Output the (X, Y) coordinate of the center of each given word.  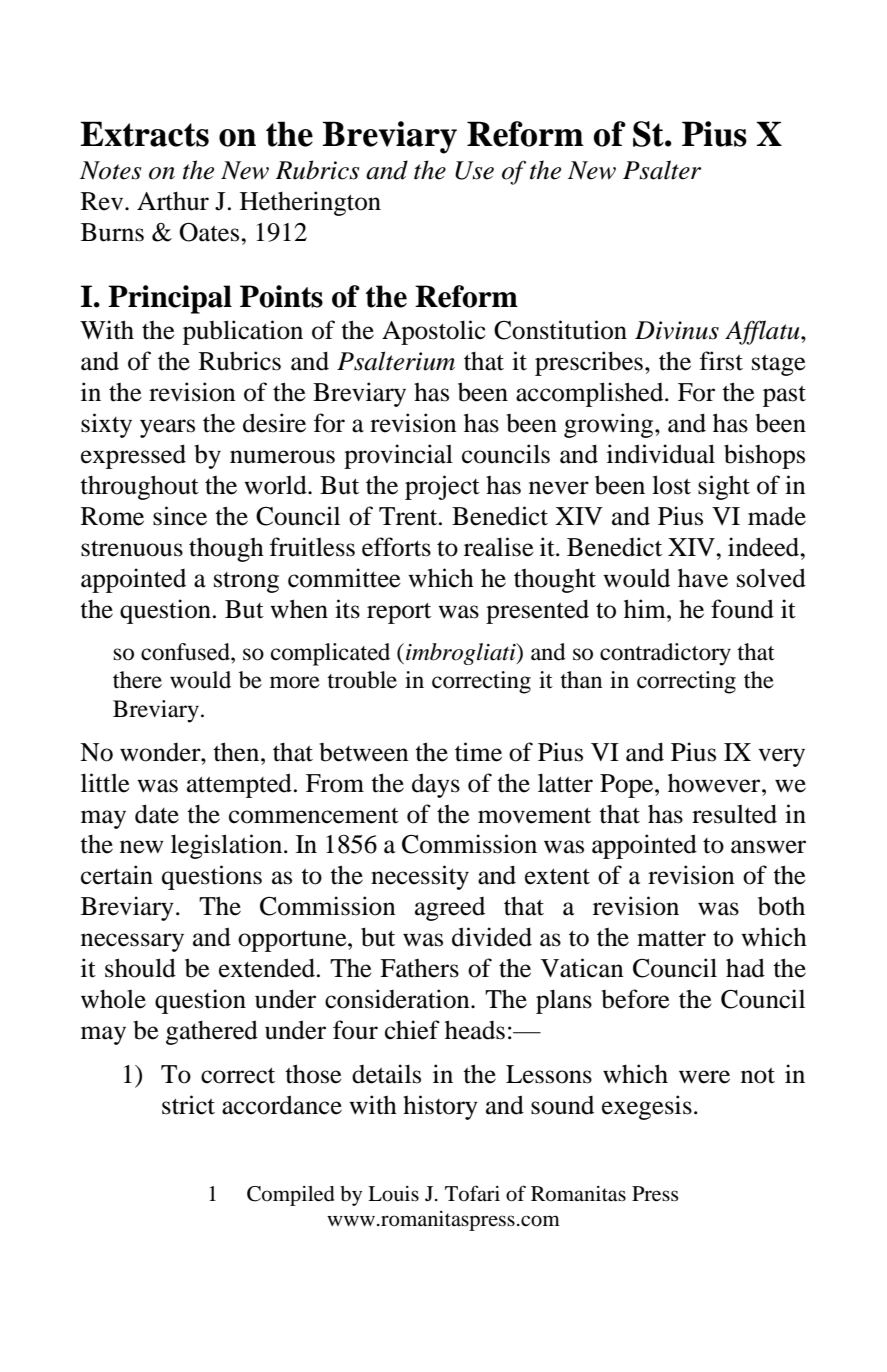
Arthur (173, 201)
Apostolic (434, 332)
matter (671, 939)
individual (661, 454)
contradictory (665, 654)
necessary (132, 942)
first (721, 361)
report (399, 613)
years (167, 428)
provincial (398, 456)
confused (186, 652)
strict (188, 1105)
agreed (450, 909)
